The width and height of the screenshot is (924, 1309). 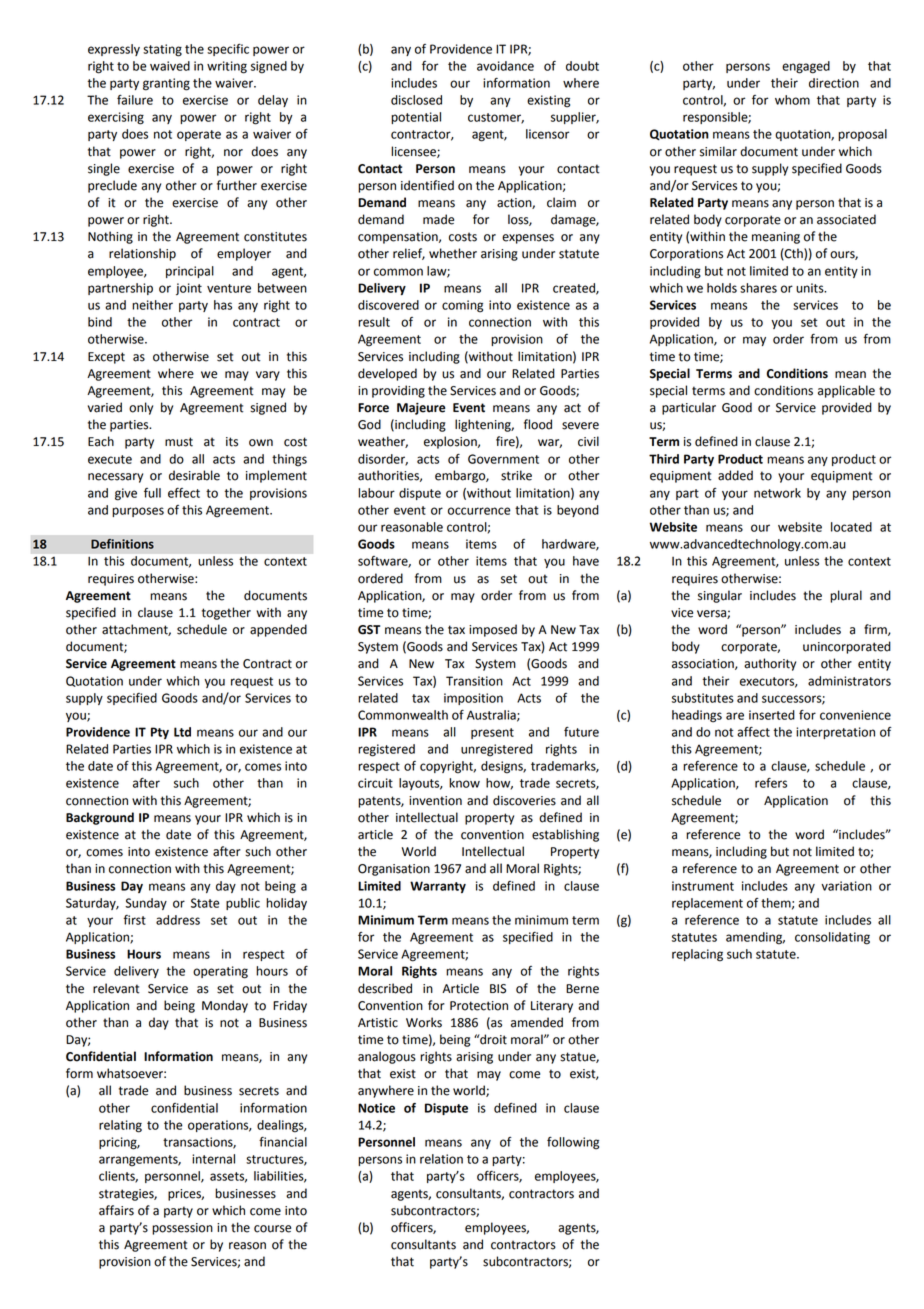 What do you see at coordinates (493, 630) in the screenshot?
I see `imposed` at bounding box center [493, 630].
